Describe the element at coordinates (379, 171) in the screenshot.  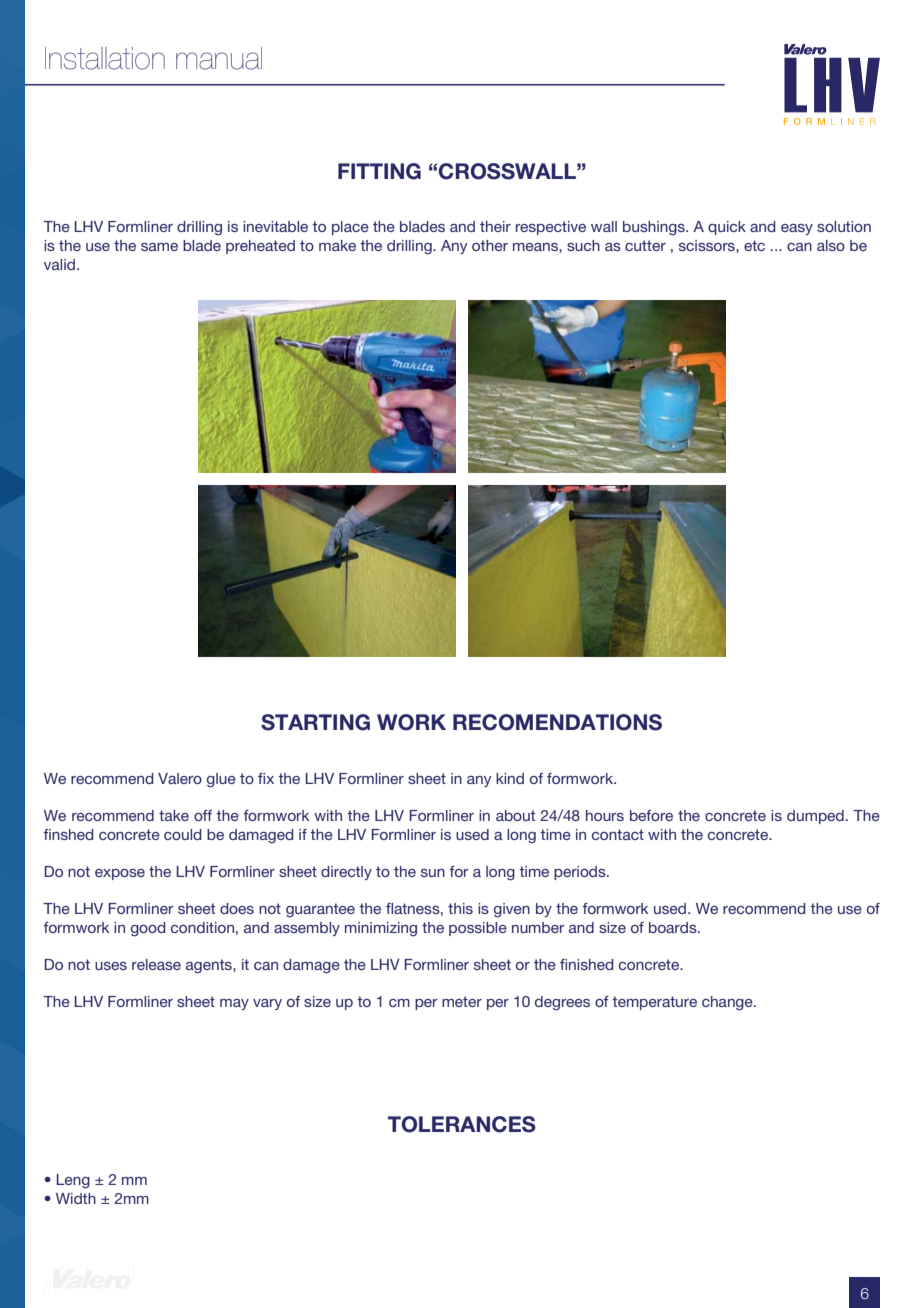
I see `FITTING` at that location.
